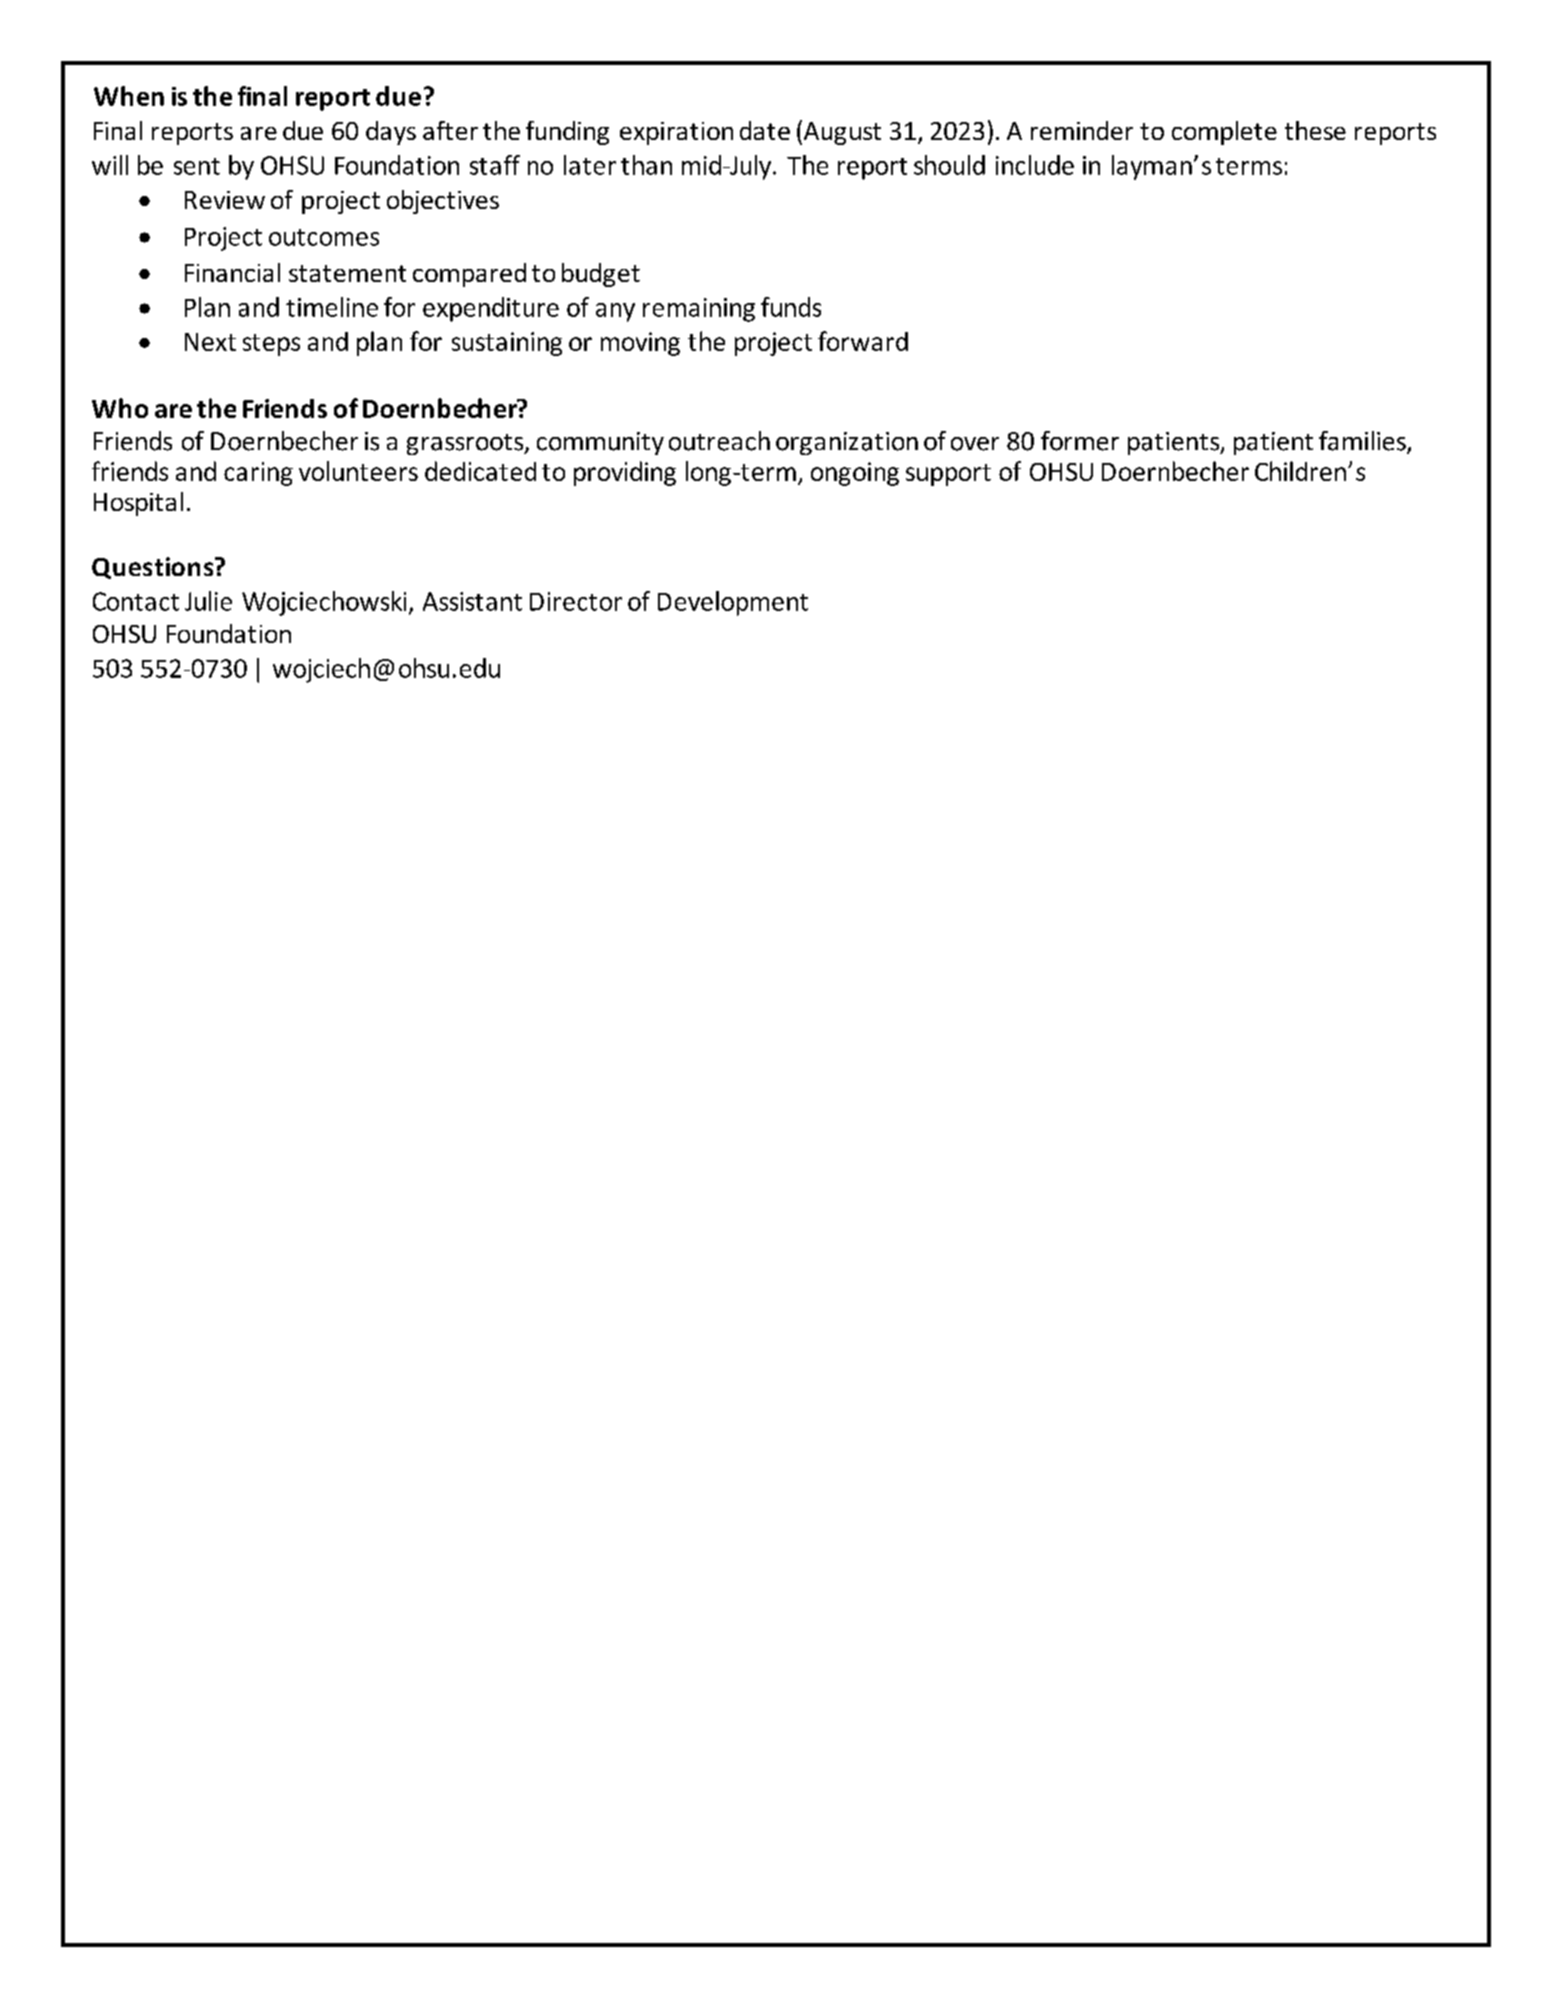 The height and width of the image is (2008, 1552). Describe the element at coordinates (1175, 443) in the image. I see `patients` at that location.
